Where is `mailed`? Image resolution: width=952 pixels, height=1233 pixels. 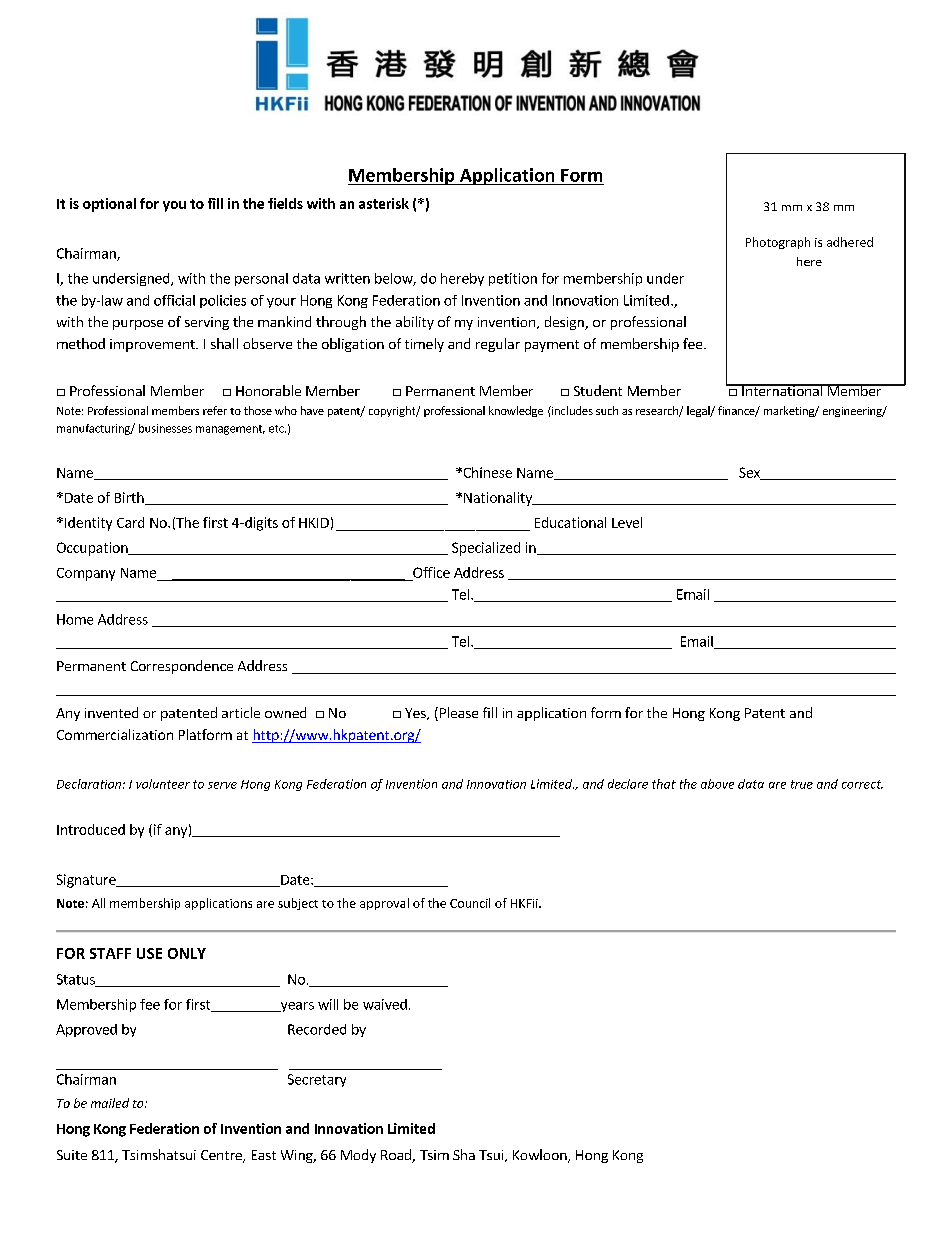 mailed is located at coordinates (110, 1103).
